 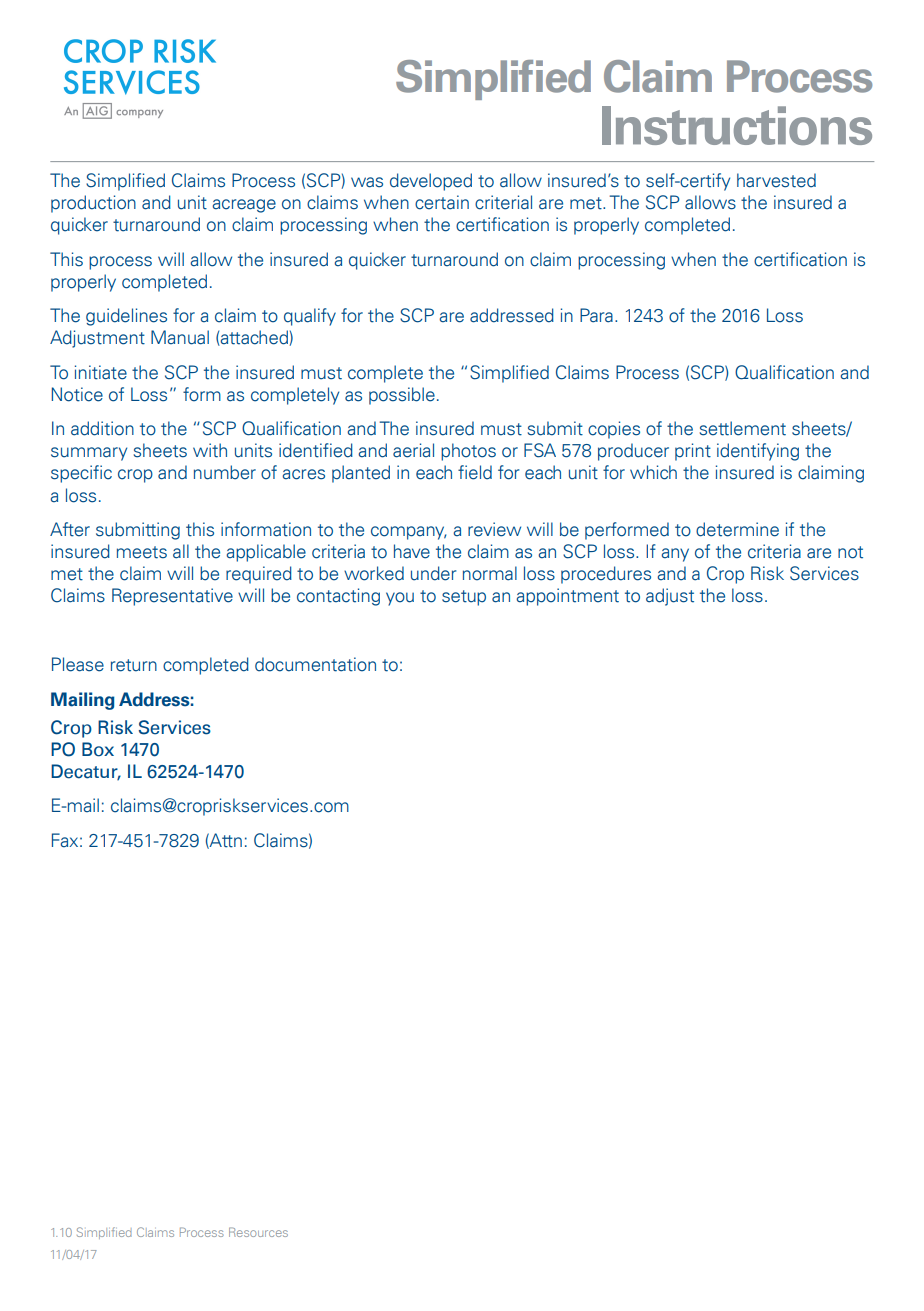 What do you see at coordinates (134, 665) in the document?
I see `return` at bounding box center [134, 665].
